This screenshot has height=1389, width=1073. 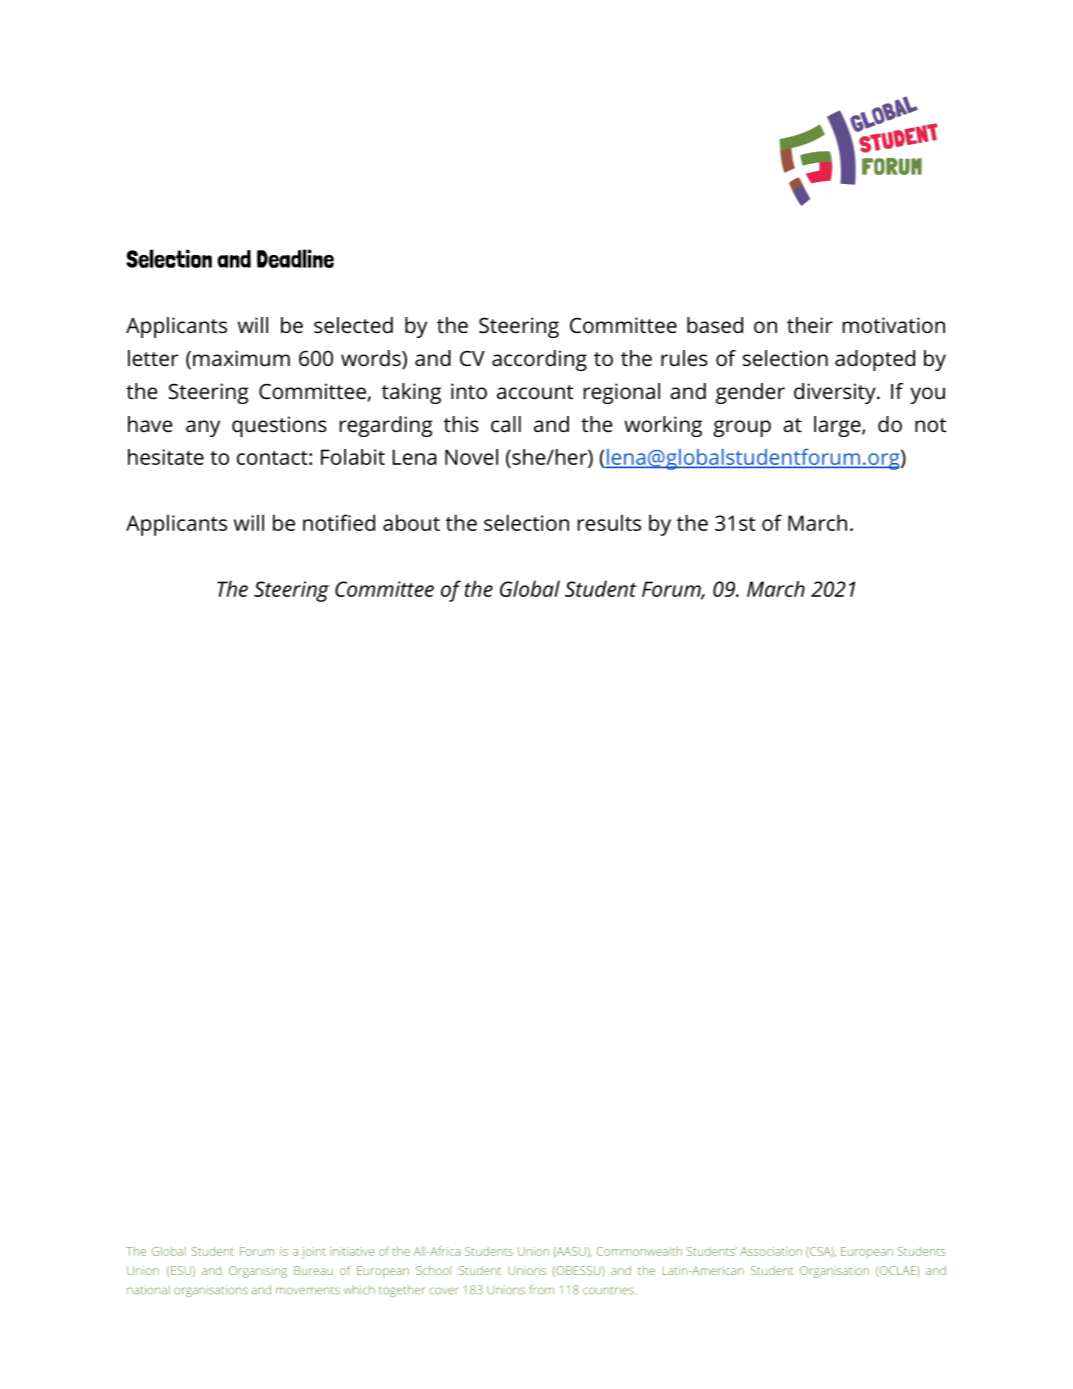 What do you see at coordinates (609, 522) in the screenshot?
I see `results` at bounding box center [609, 522].
